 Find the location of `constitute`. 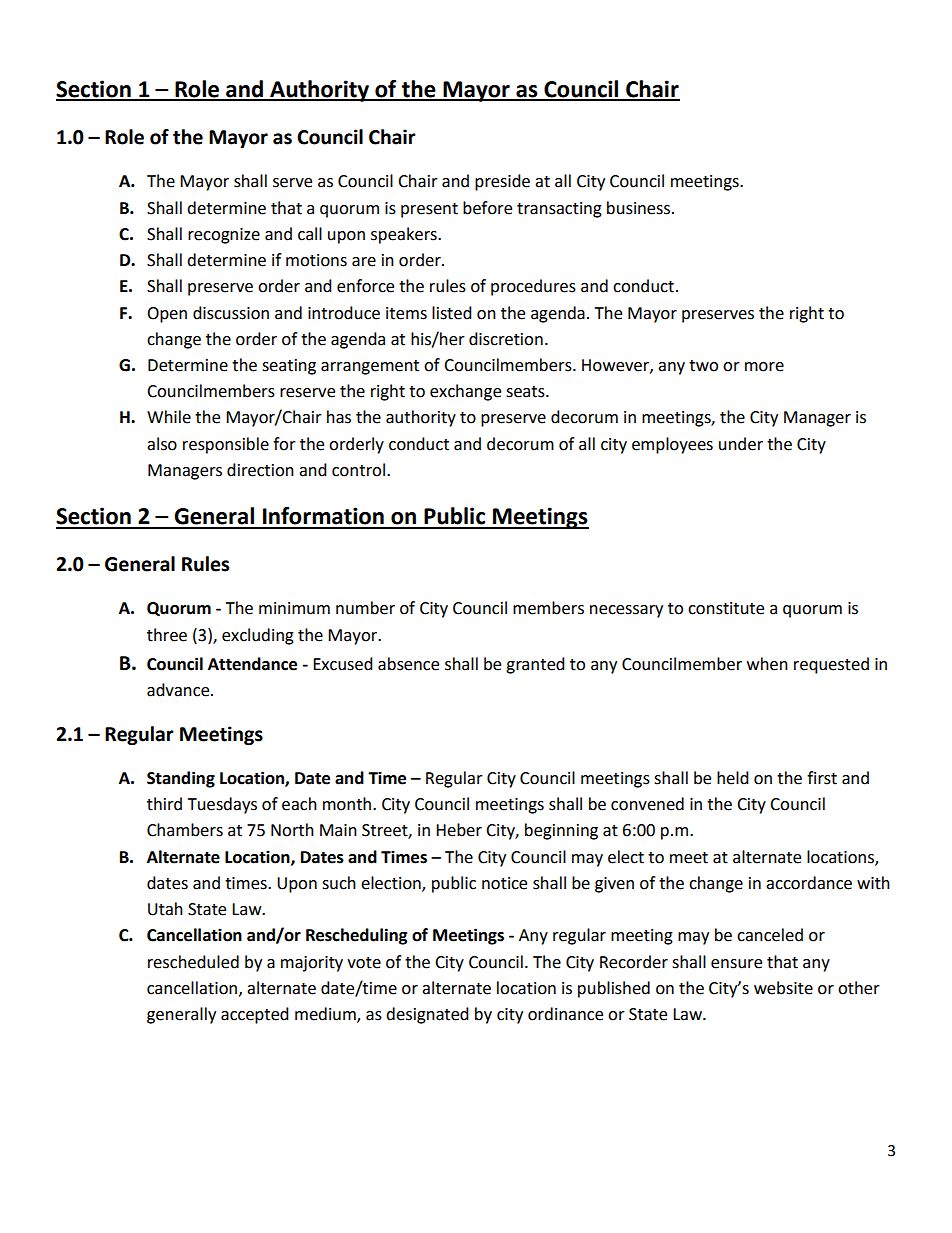

constitute is located at coordinates (726, 608).
